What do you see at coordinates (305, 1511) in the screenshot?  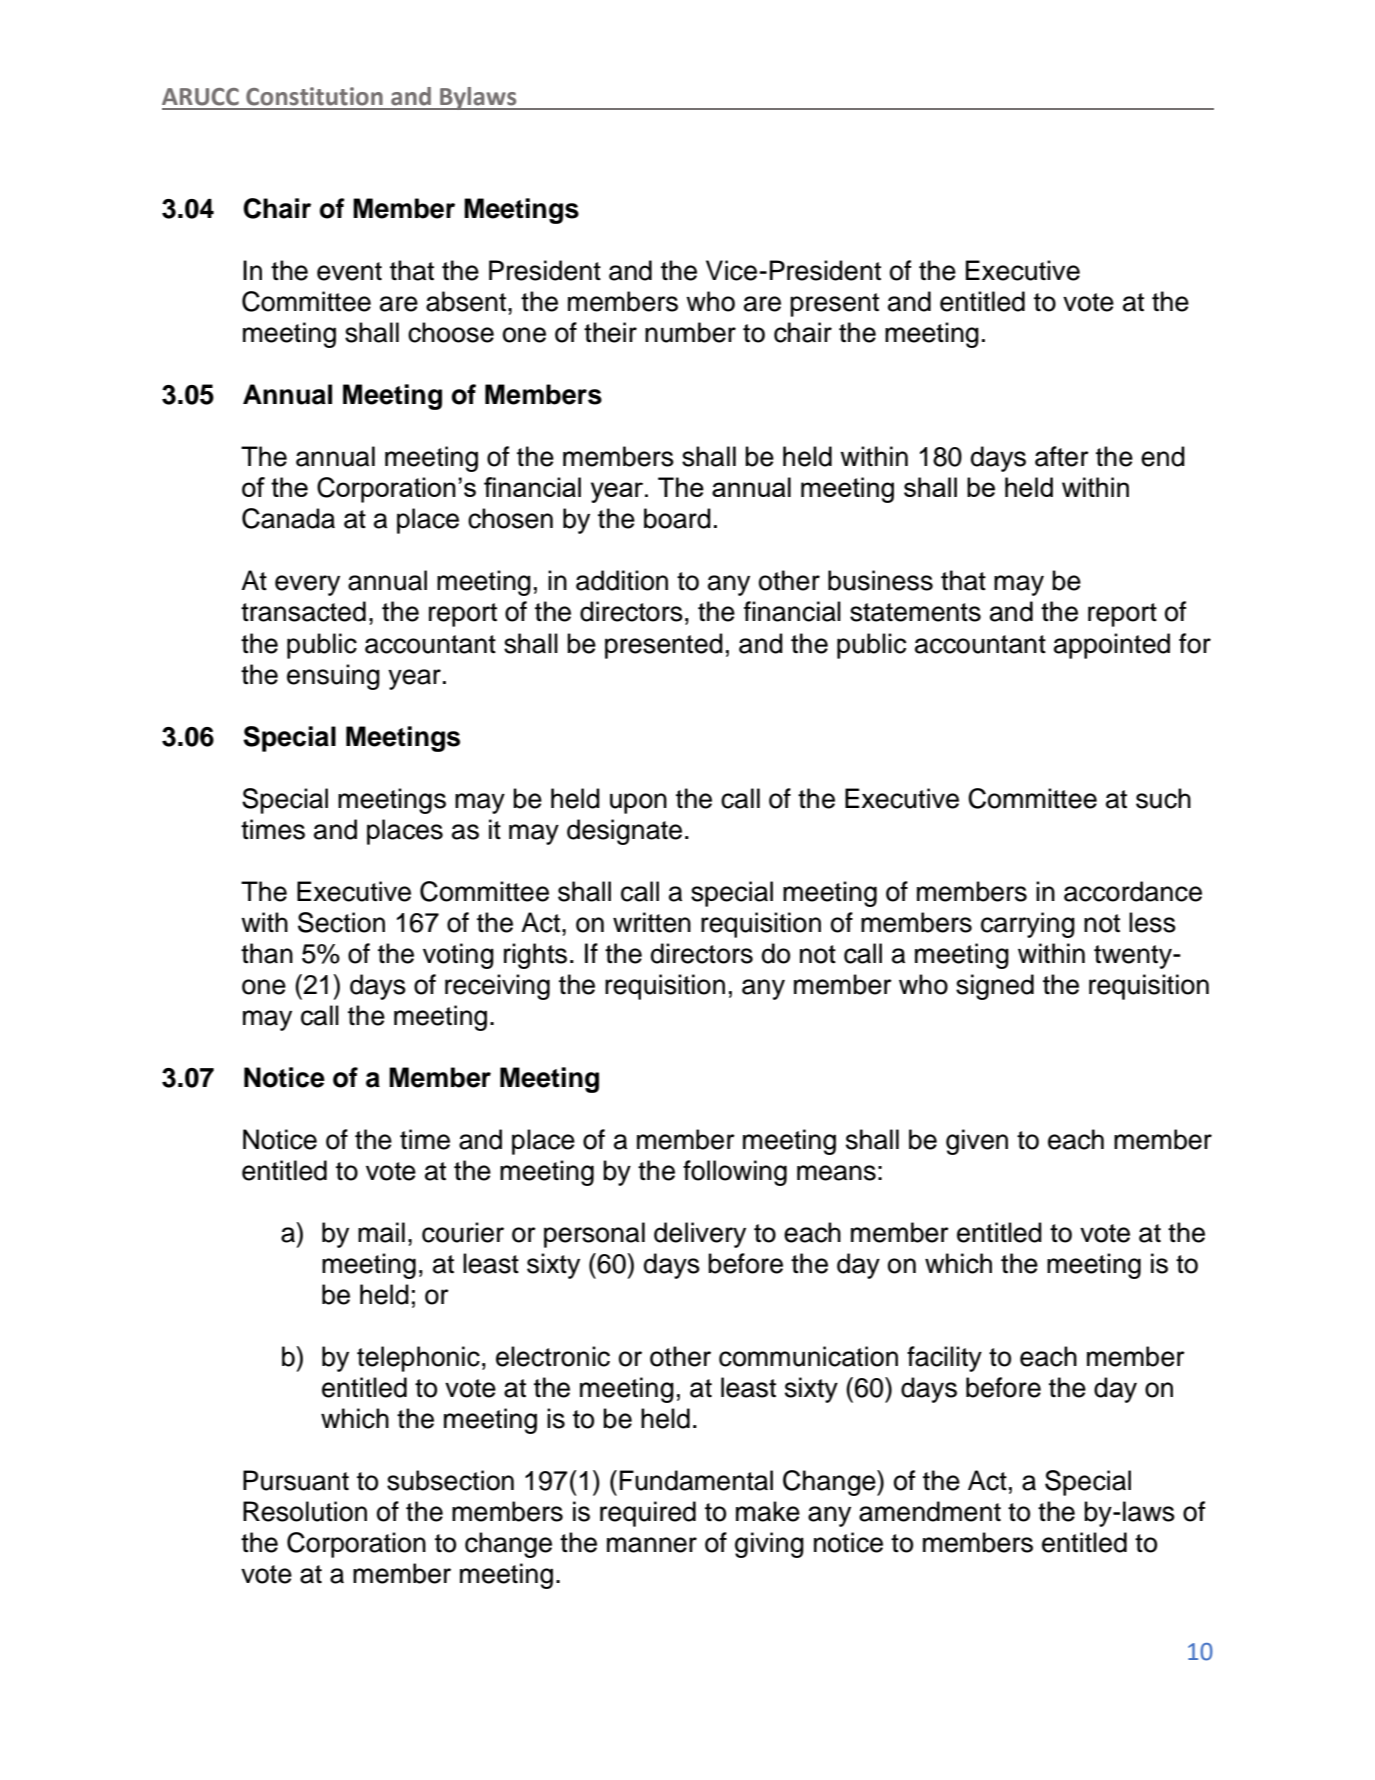 I see `Resolution` at bounding box center [305, 1511].
